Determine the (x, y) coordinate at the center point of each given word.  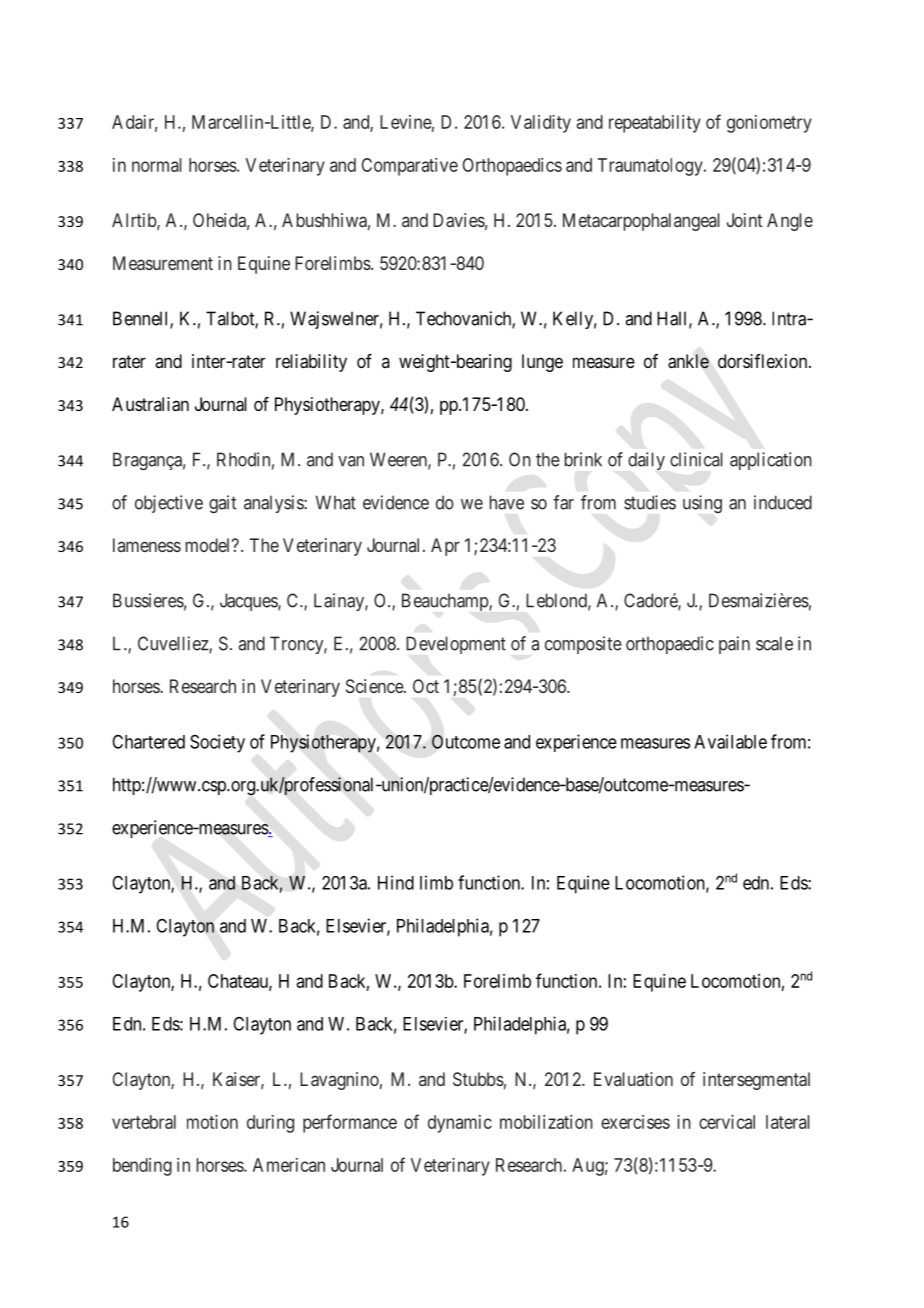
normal (157, 165)
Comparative (410, 167)
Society (217, 743)
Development (456, 645)
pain (734, 645)
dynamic (460, 1124)
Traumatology (651, 167)
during (270, 1124)
